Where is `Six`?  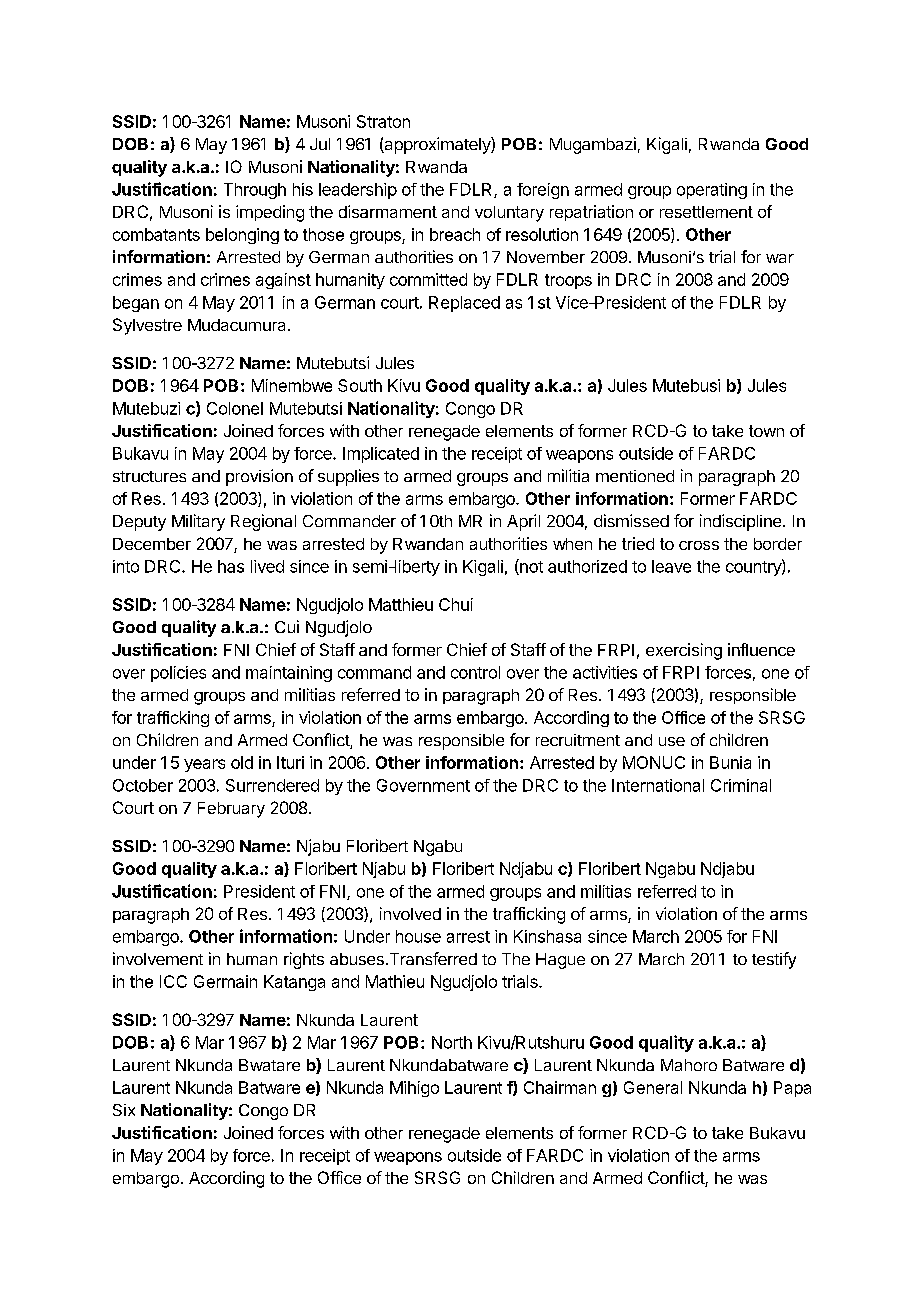 Six is located at coordinates (124, 1110).
